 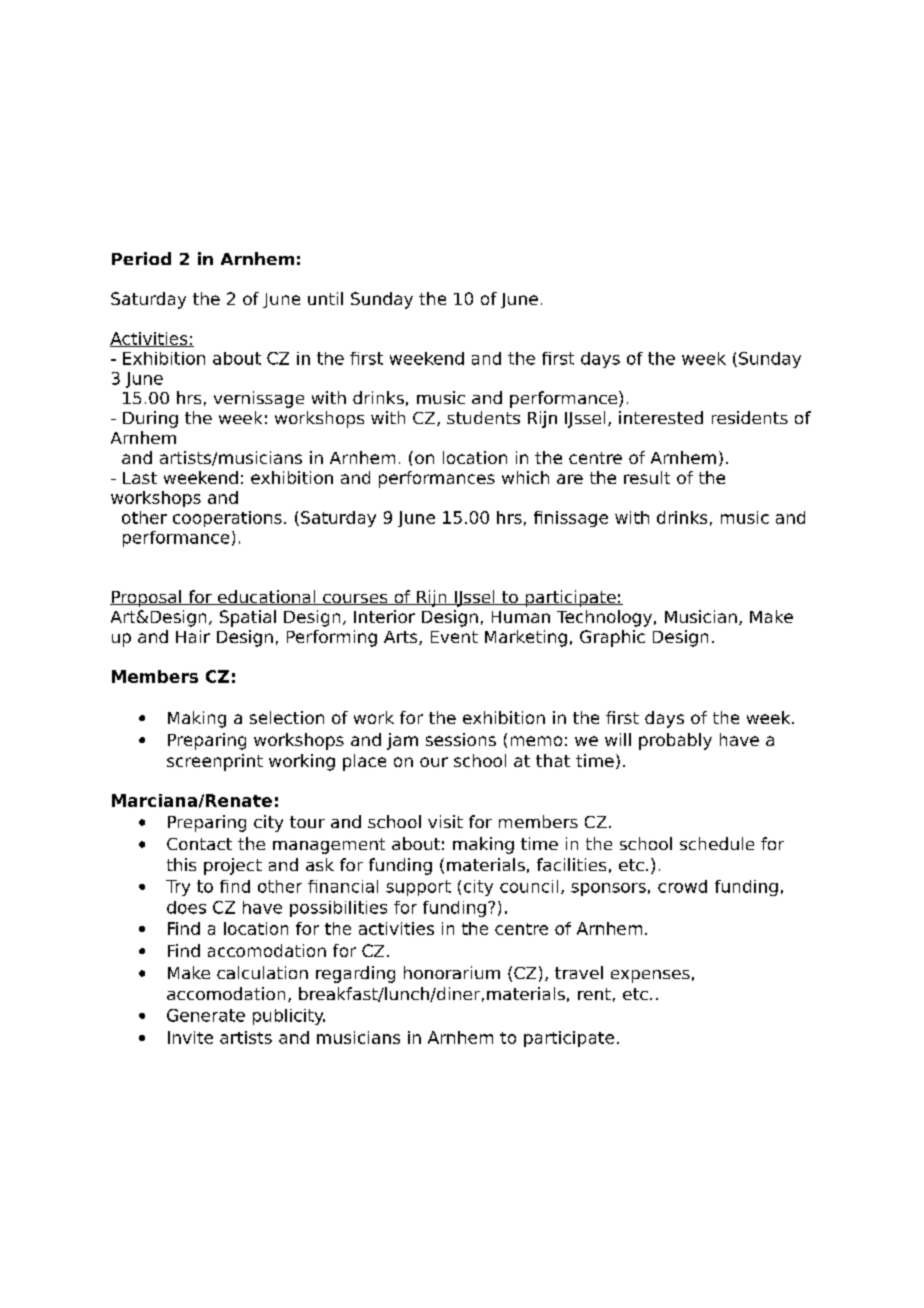 I want to click on interested, so click(x=661, y=417).
